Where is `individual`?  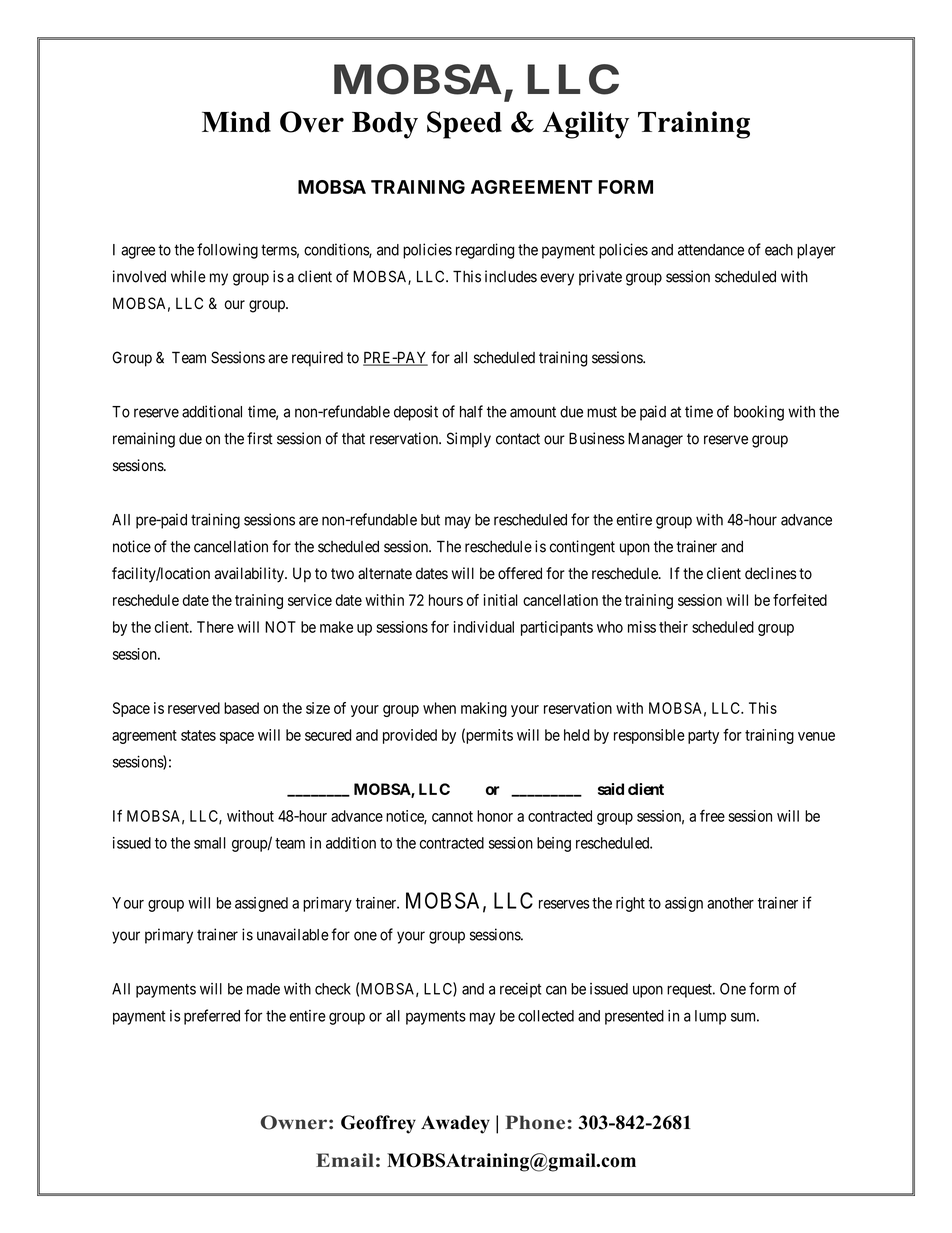 individual is located at coordinates (484, 627).
